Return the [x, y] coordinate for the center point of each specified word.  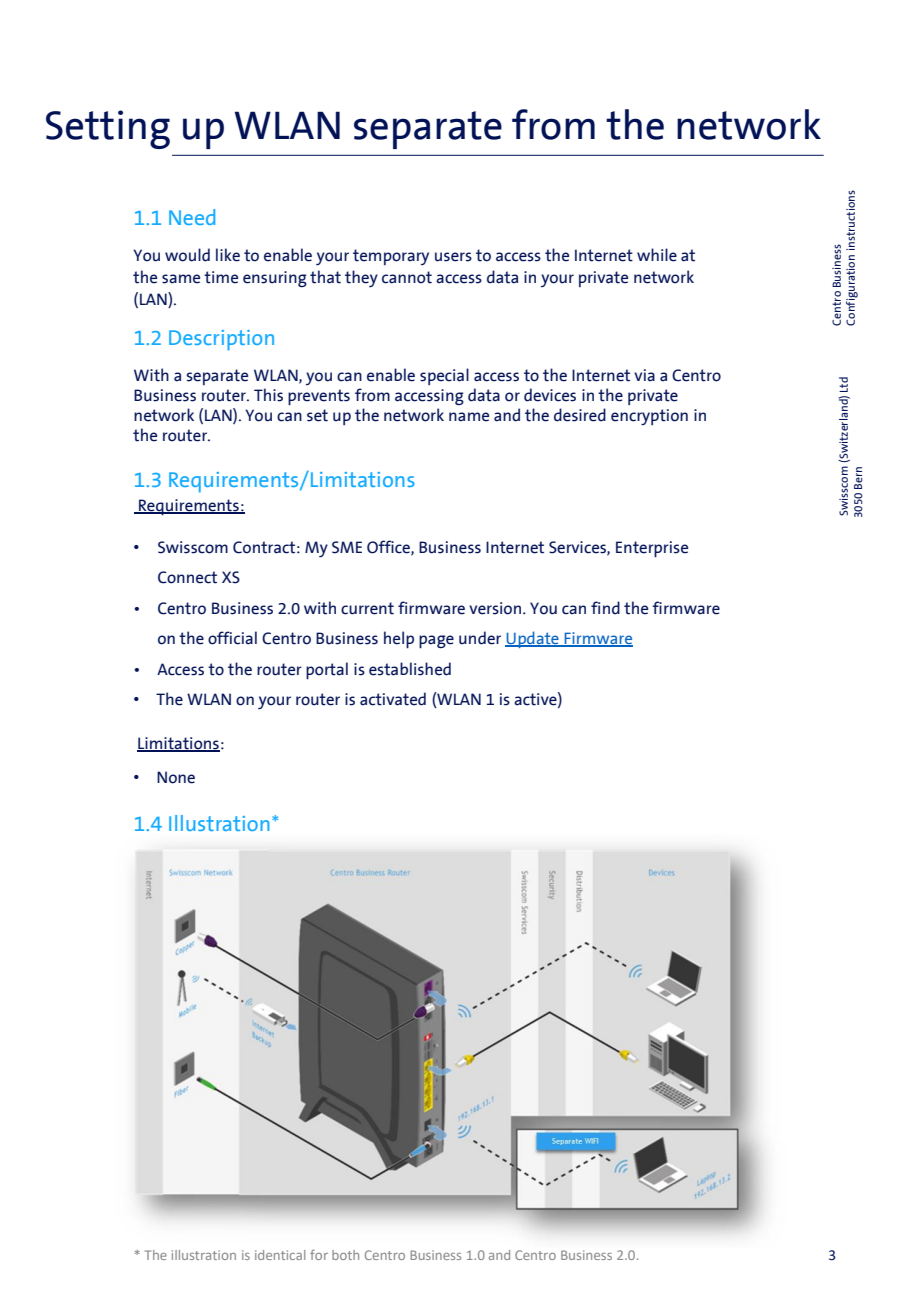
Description [221, 340]
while [657, 255]
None [176, 777]
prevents [319, 397]
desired [580, 415]
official [232, 638]
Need [192, 217]
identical [280, 1255]
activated [393, 699]
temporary [391, 257]
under [480, 638]
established [410, 669]
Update [533, 639]
